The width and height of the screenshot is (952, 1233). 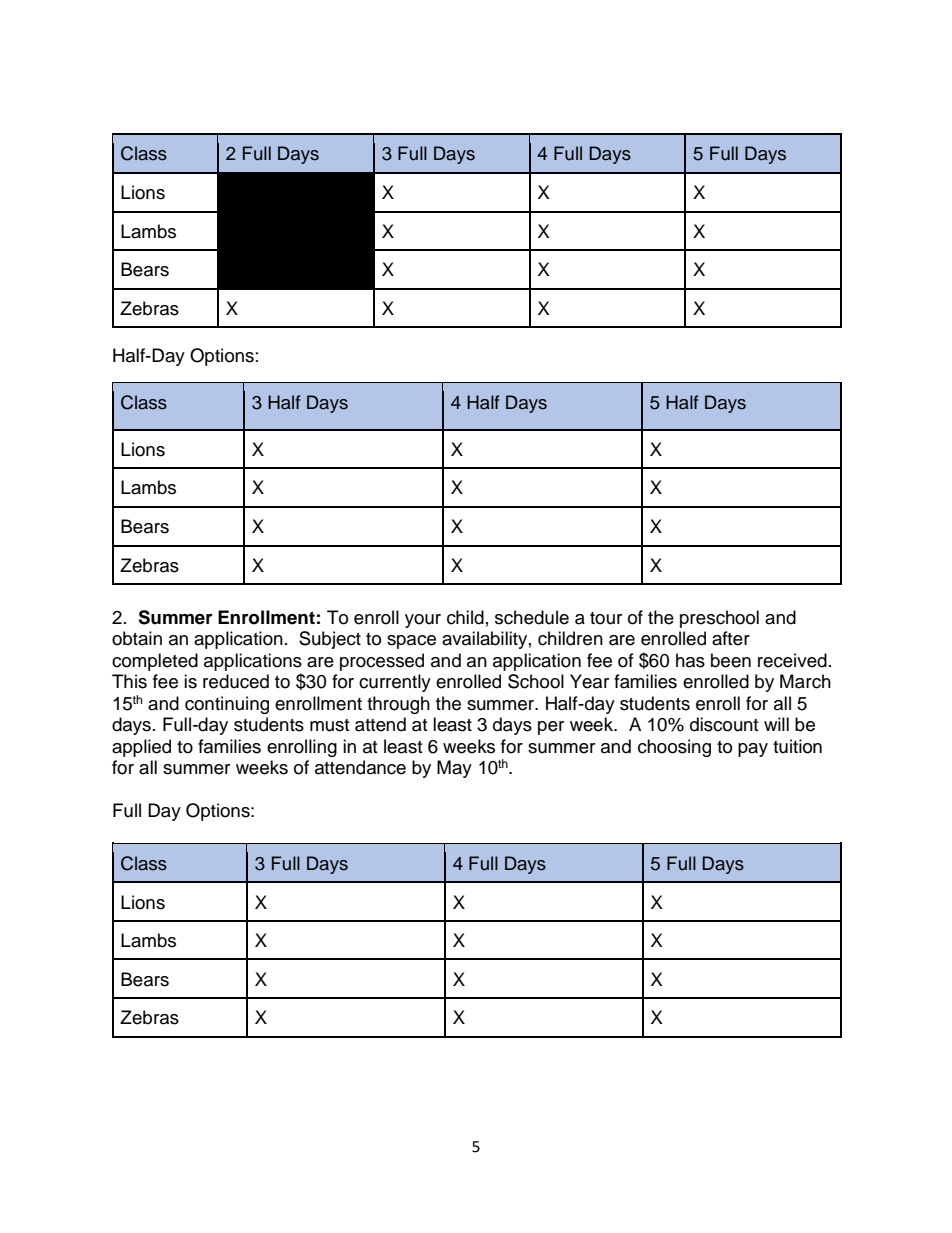 I want to click on applied, so click(x=141, y=748).
